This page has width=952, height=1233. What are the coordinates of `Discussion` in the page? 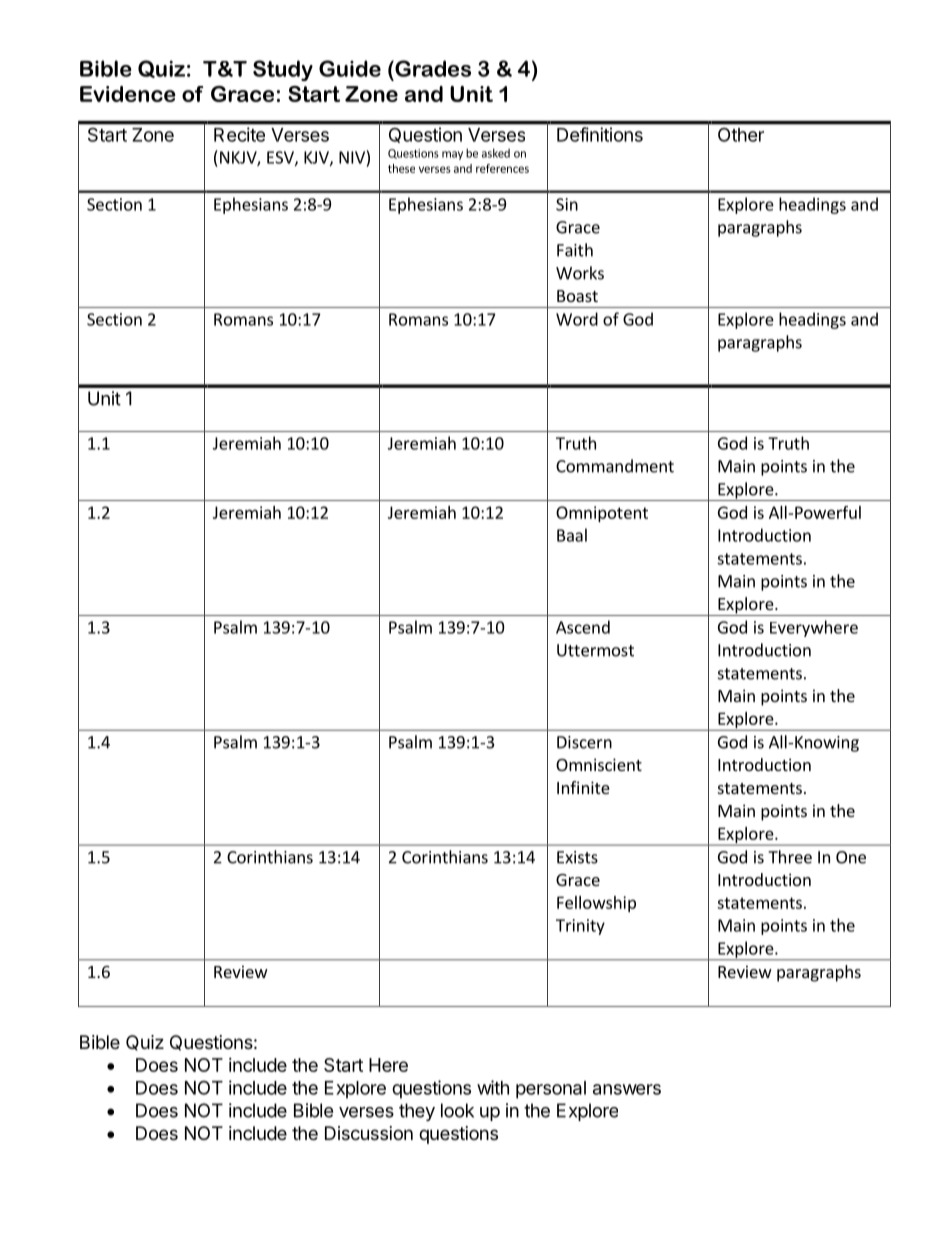 It's located at (369, 1133).
